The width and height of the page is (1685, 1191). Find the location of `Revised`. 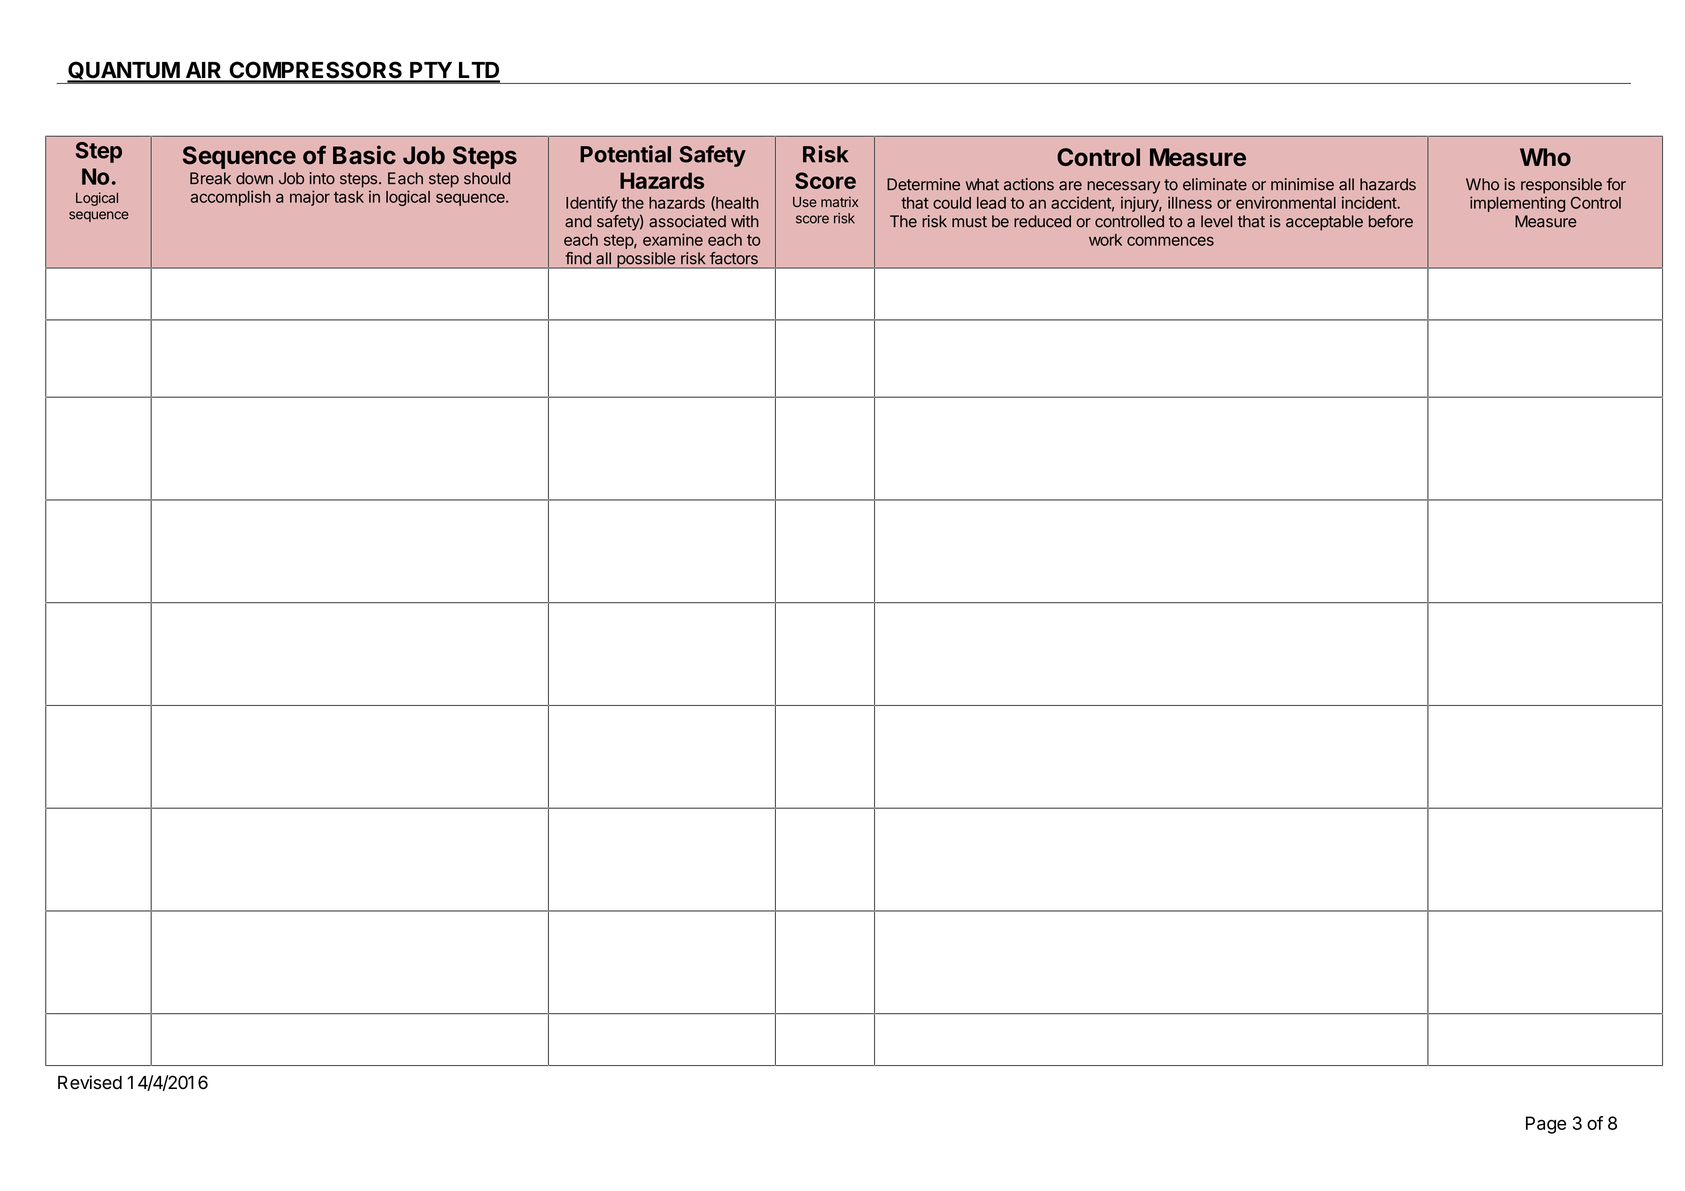

Revised is located at coordinates (90, 1082).
